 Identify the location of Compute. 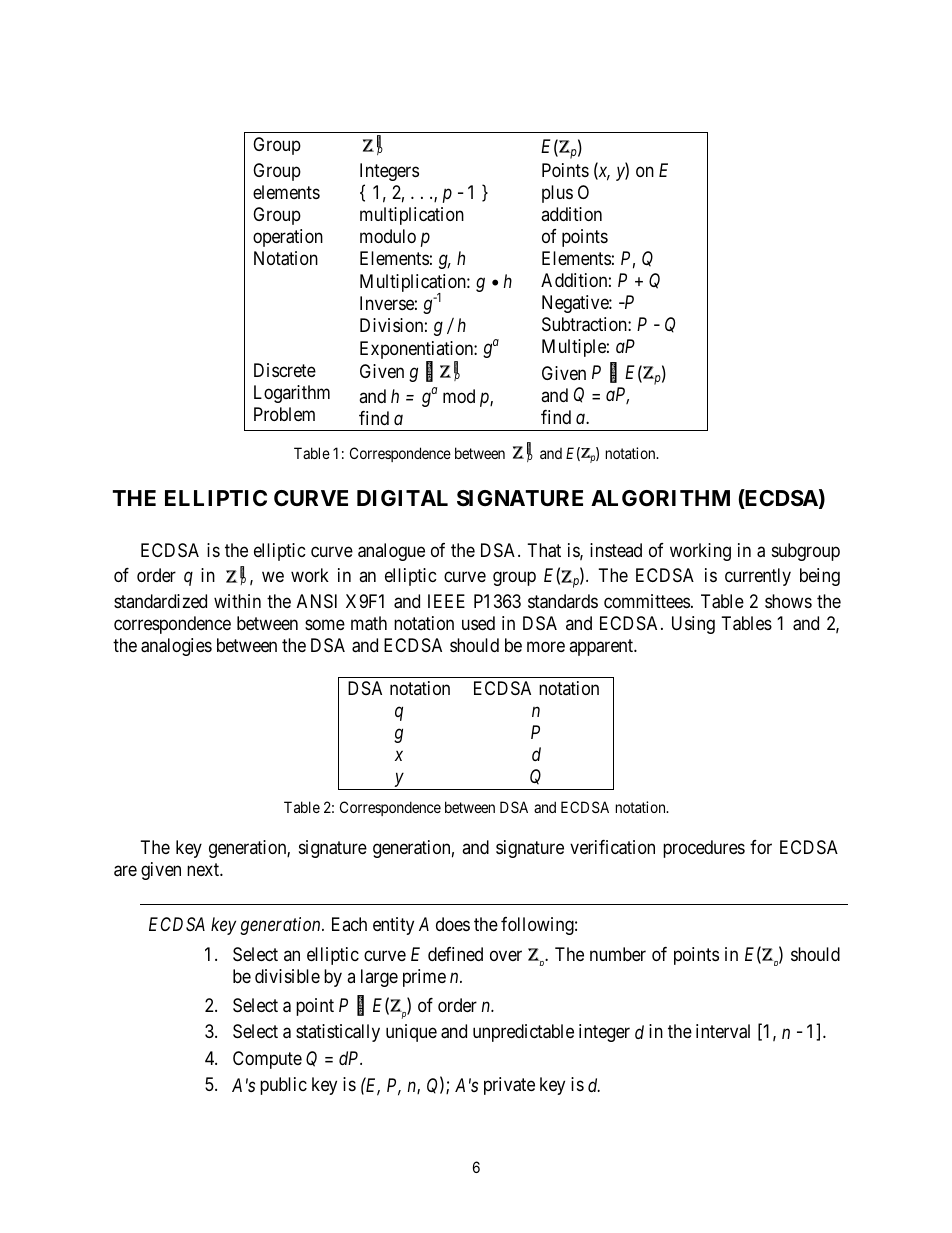
(267, 1060).
